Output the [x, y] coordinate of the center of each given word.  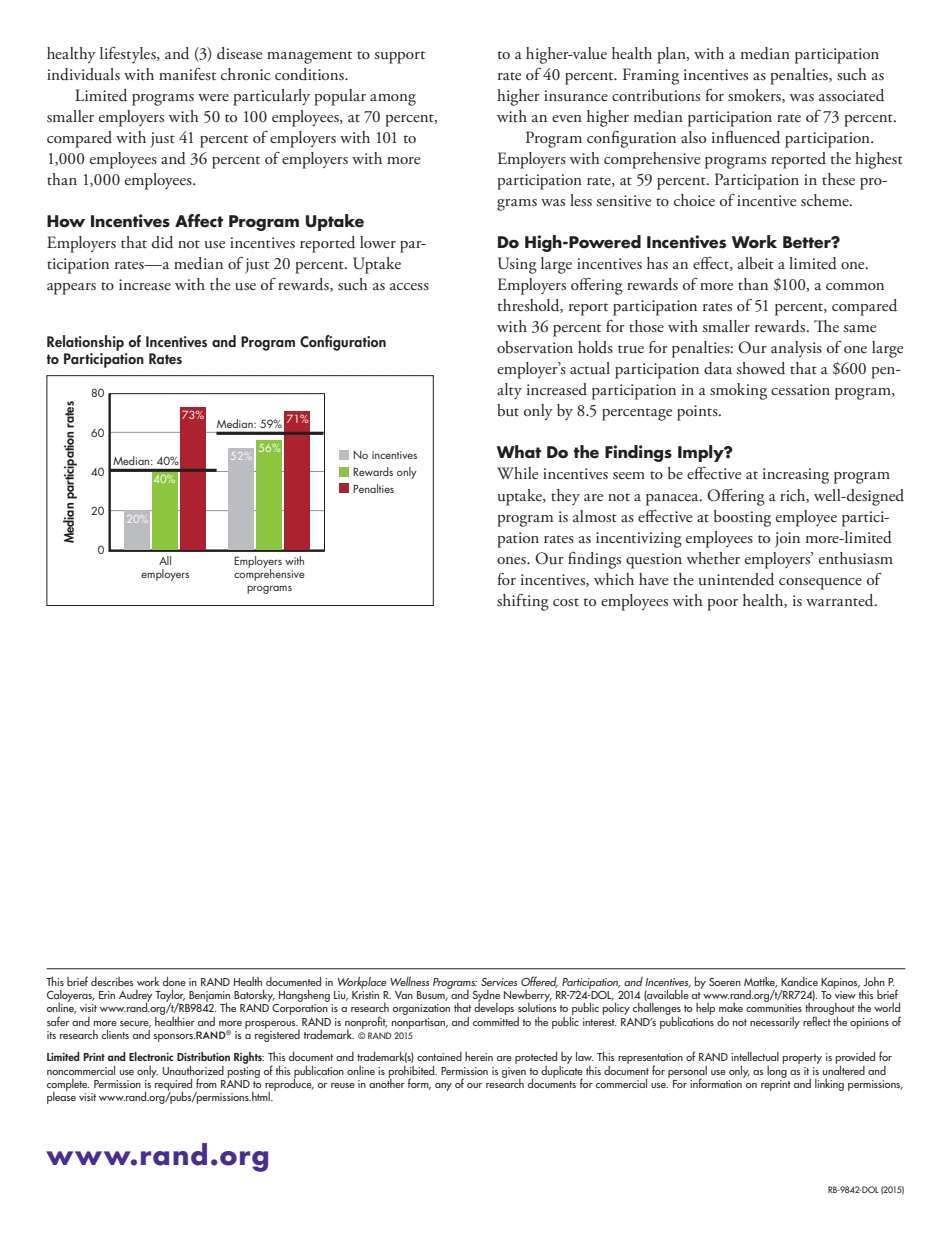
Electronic [151, 1056]
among [393, 100]
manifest [187, 73]
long [777, 1070]
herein [479, 1056]
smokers [755, 96]
